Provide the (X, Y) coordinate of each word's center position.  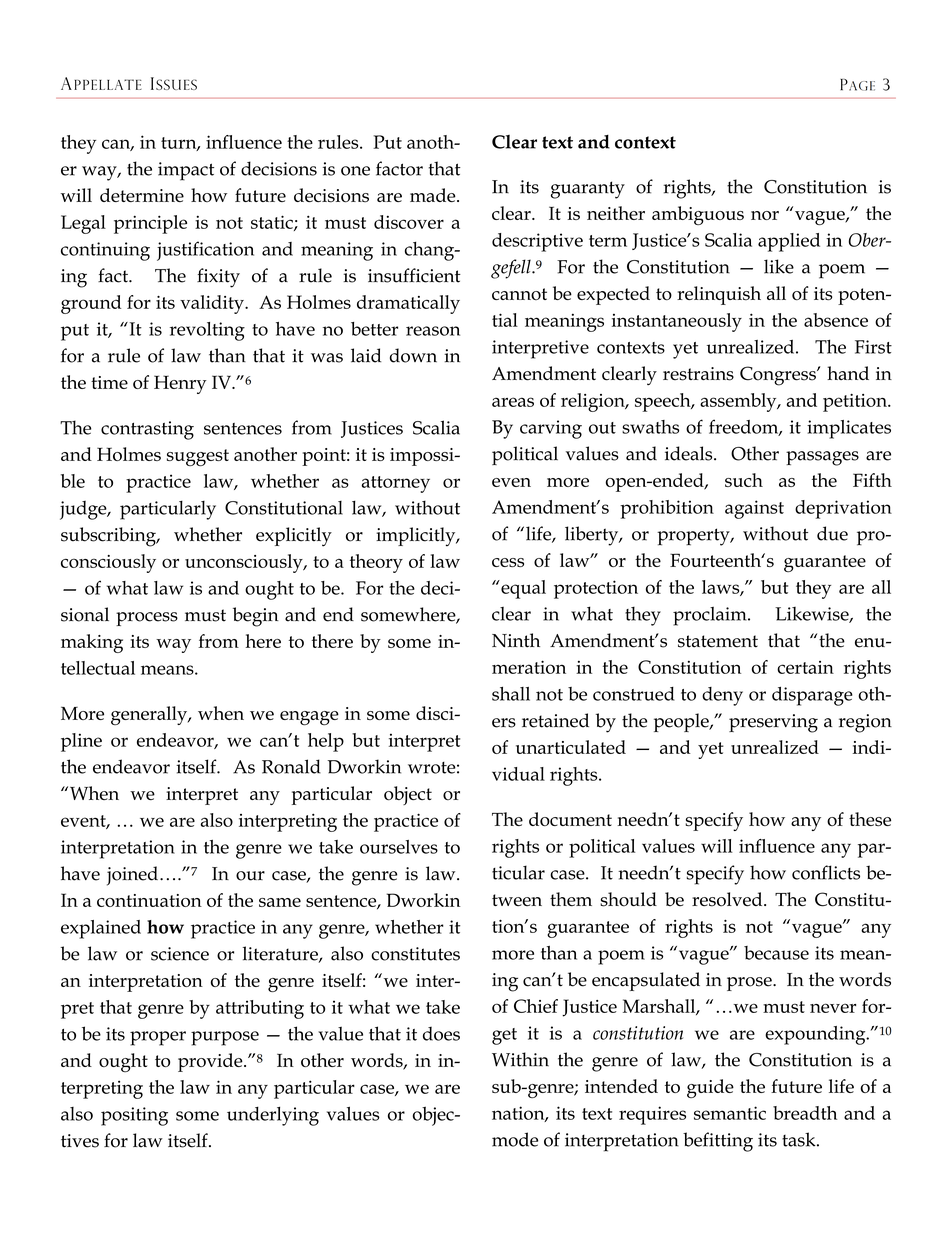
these (870, 819)
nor (765, 215)
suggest (198, 457)
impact (186, 171)
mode (515, 1139)
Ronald (291, 766)
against (754, 509)
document (570, 819)
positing (134, 1116)
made (434, 195)
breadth (805, 1113)
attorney (396, 484)
